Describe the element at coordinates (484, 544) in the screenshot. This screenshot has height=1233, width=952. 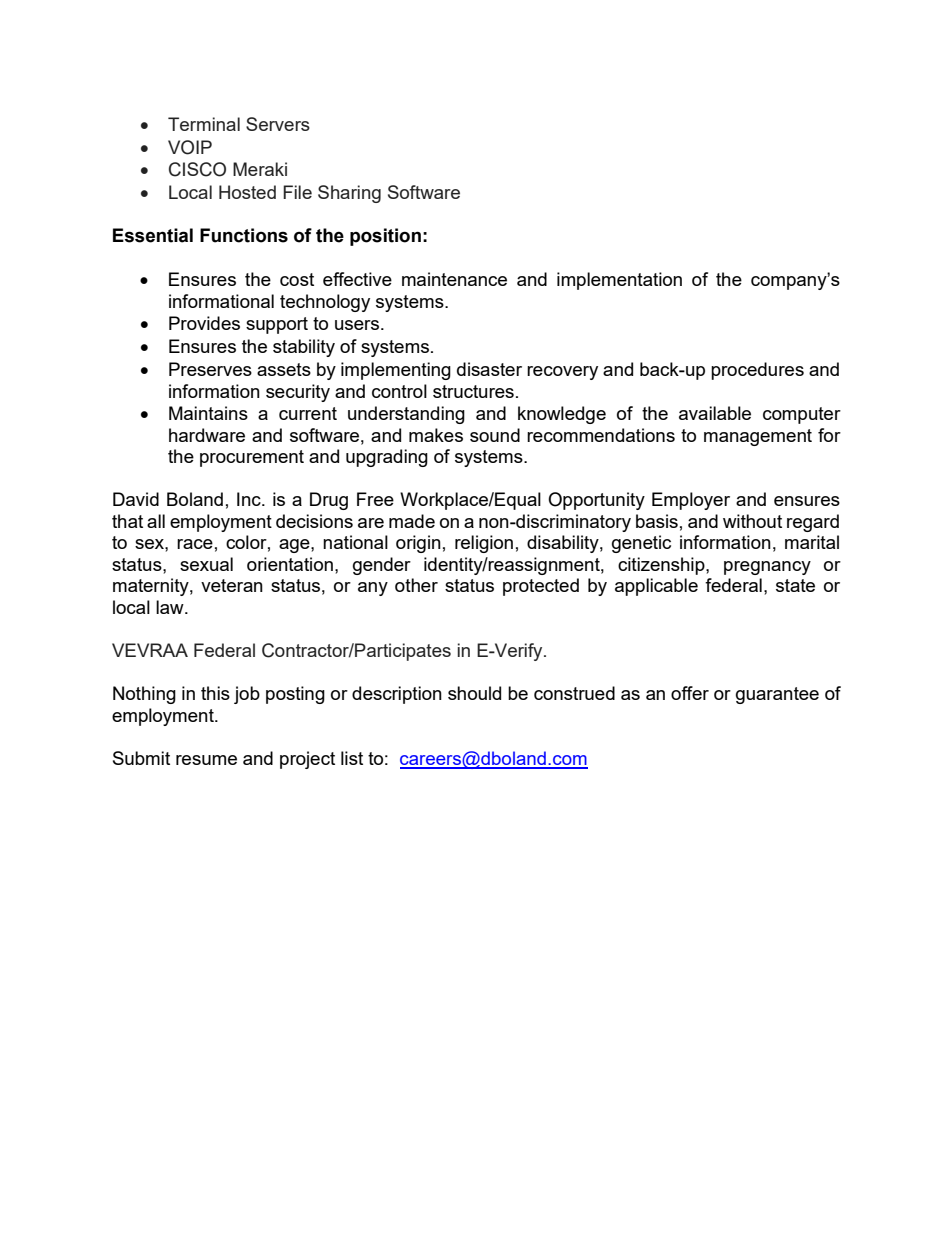
I see `religion` at that location.
